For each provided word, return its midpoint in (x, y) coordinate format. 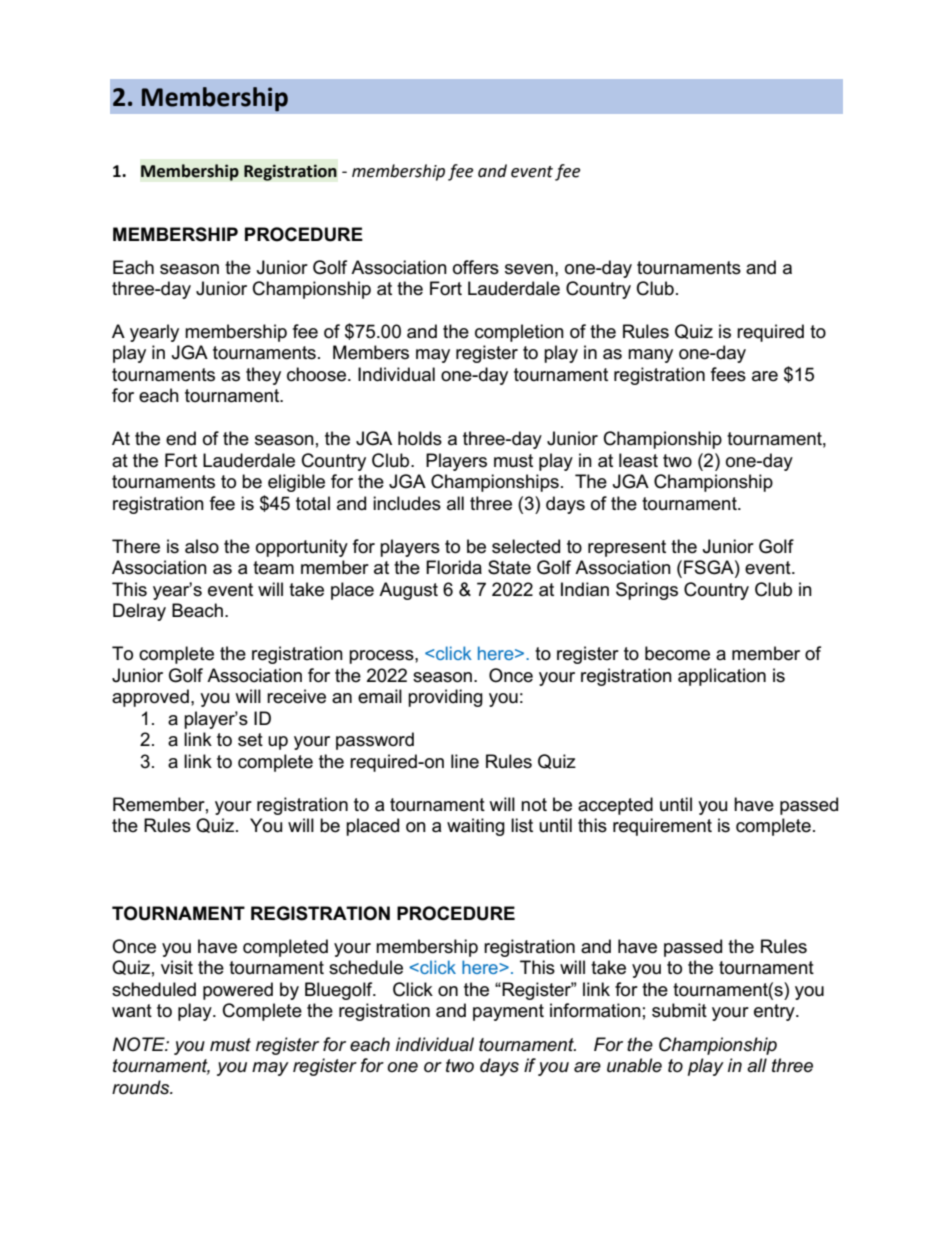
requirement (662, 827)
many (650, 356)
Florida (454, 567)
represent (627, 548)
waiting (476, 827)
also (202, 546)
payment (508, 1012)
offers (476, 267)
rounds (142, 1087)
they (263, 376)
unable (634, 1065)
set (250, 740)
